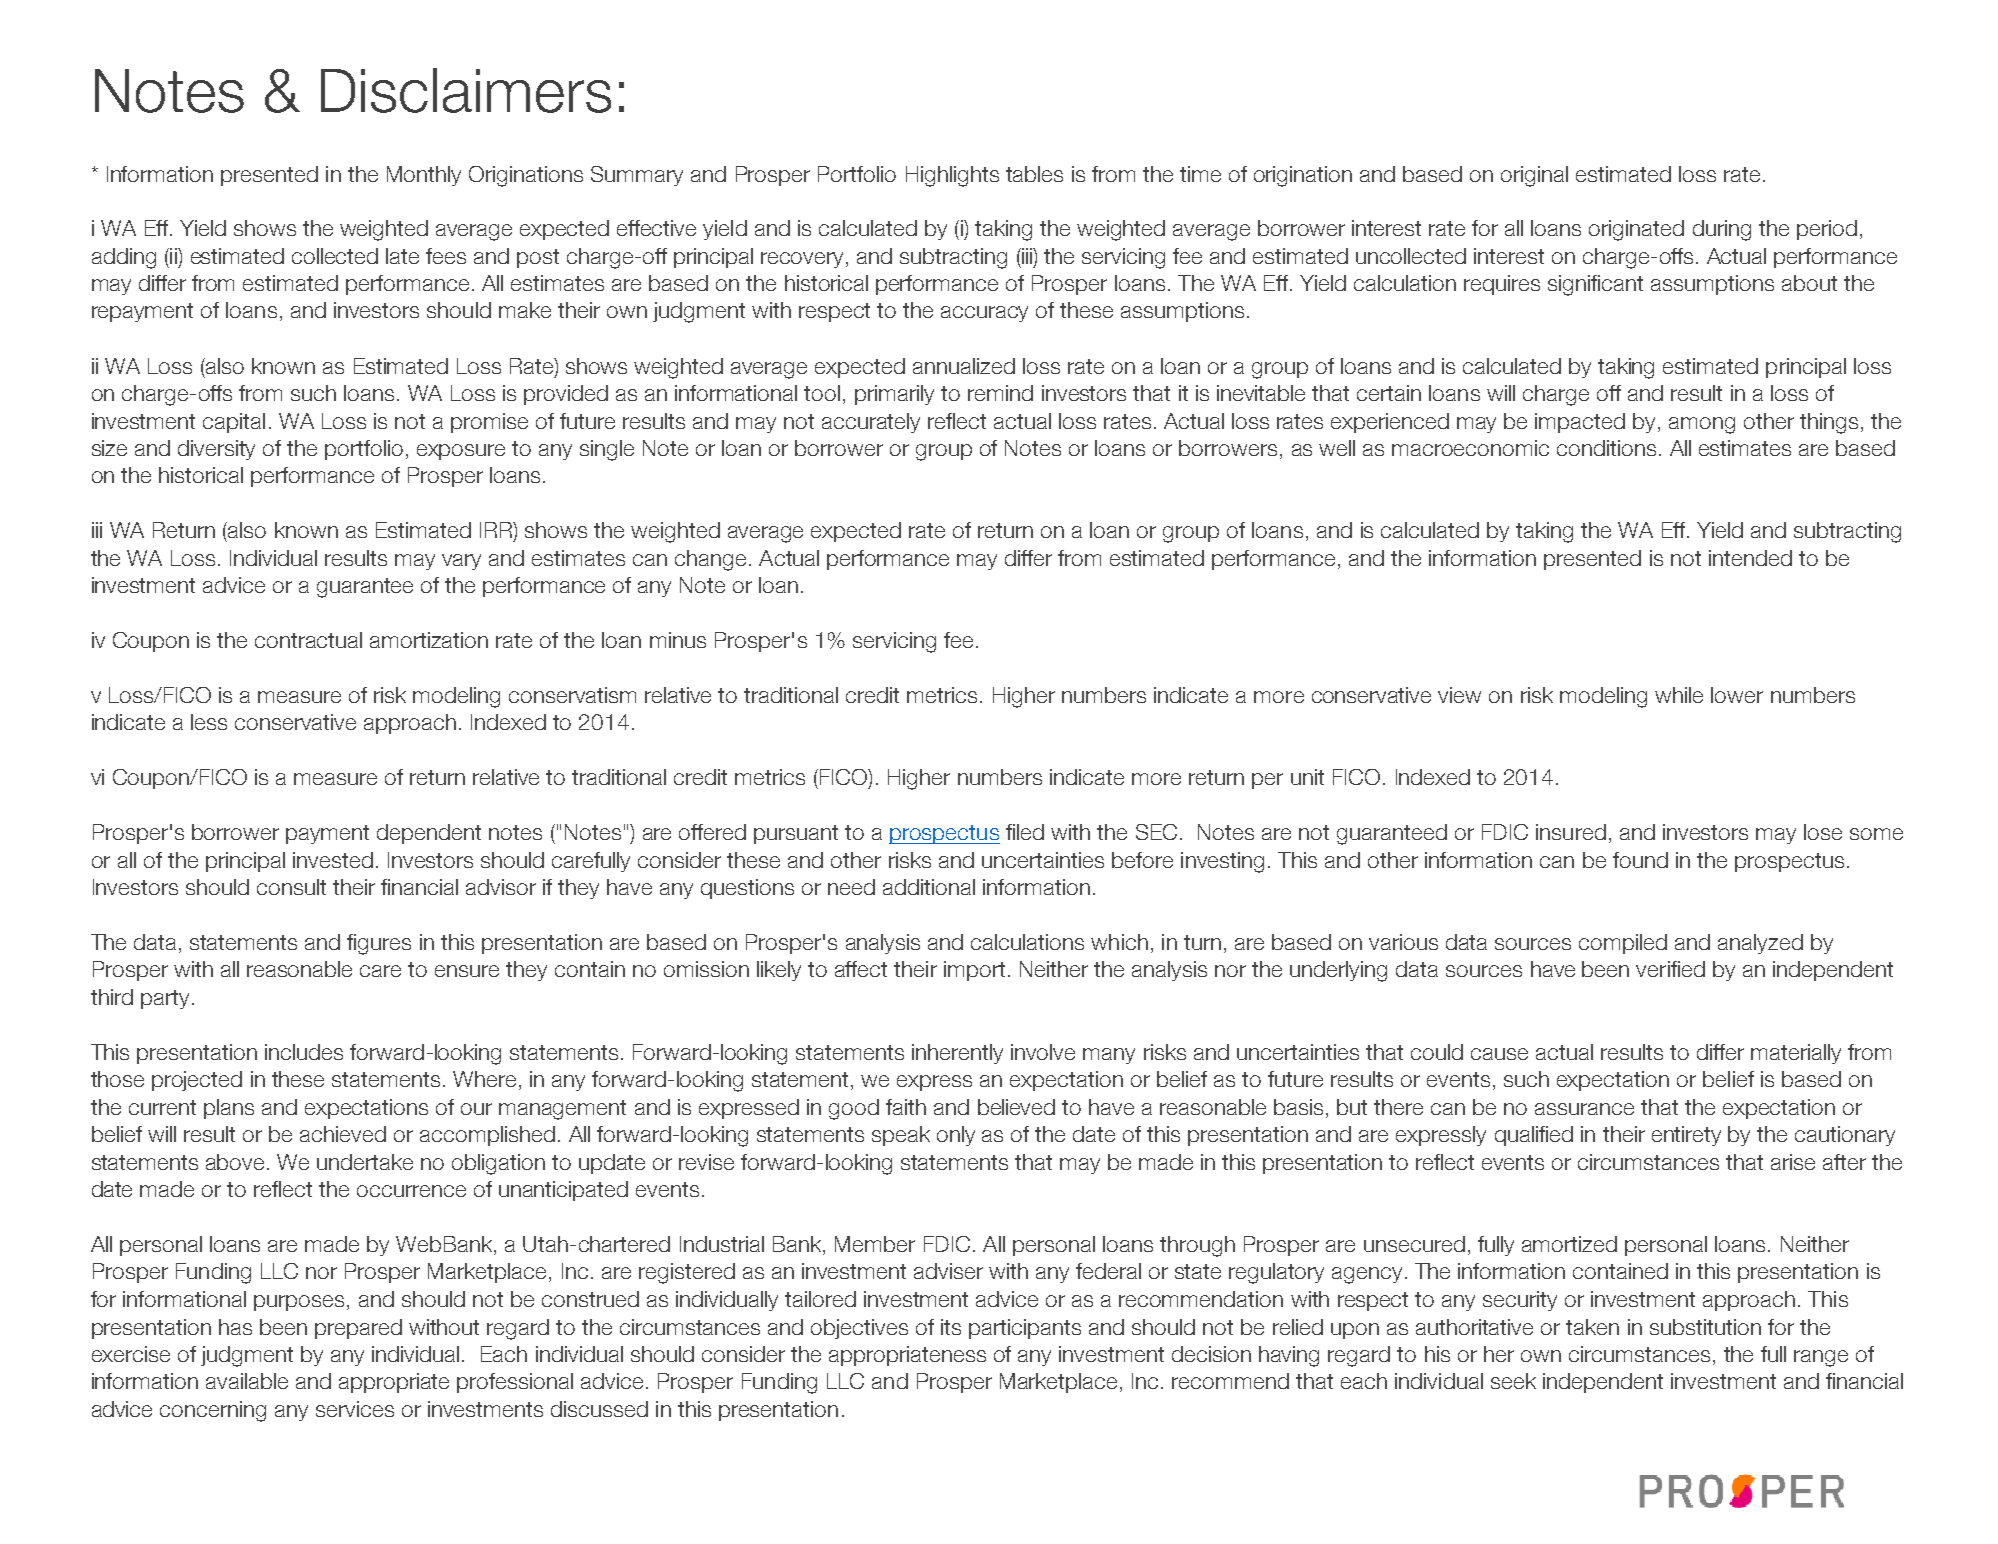 The image size is (1998, 1544). I want to click on available, so click(247, 1381).
